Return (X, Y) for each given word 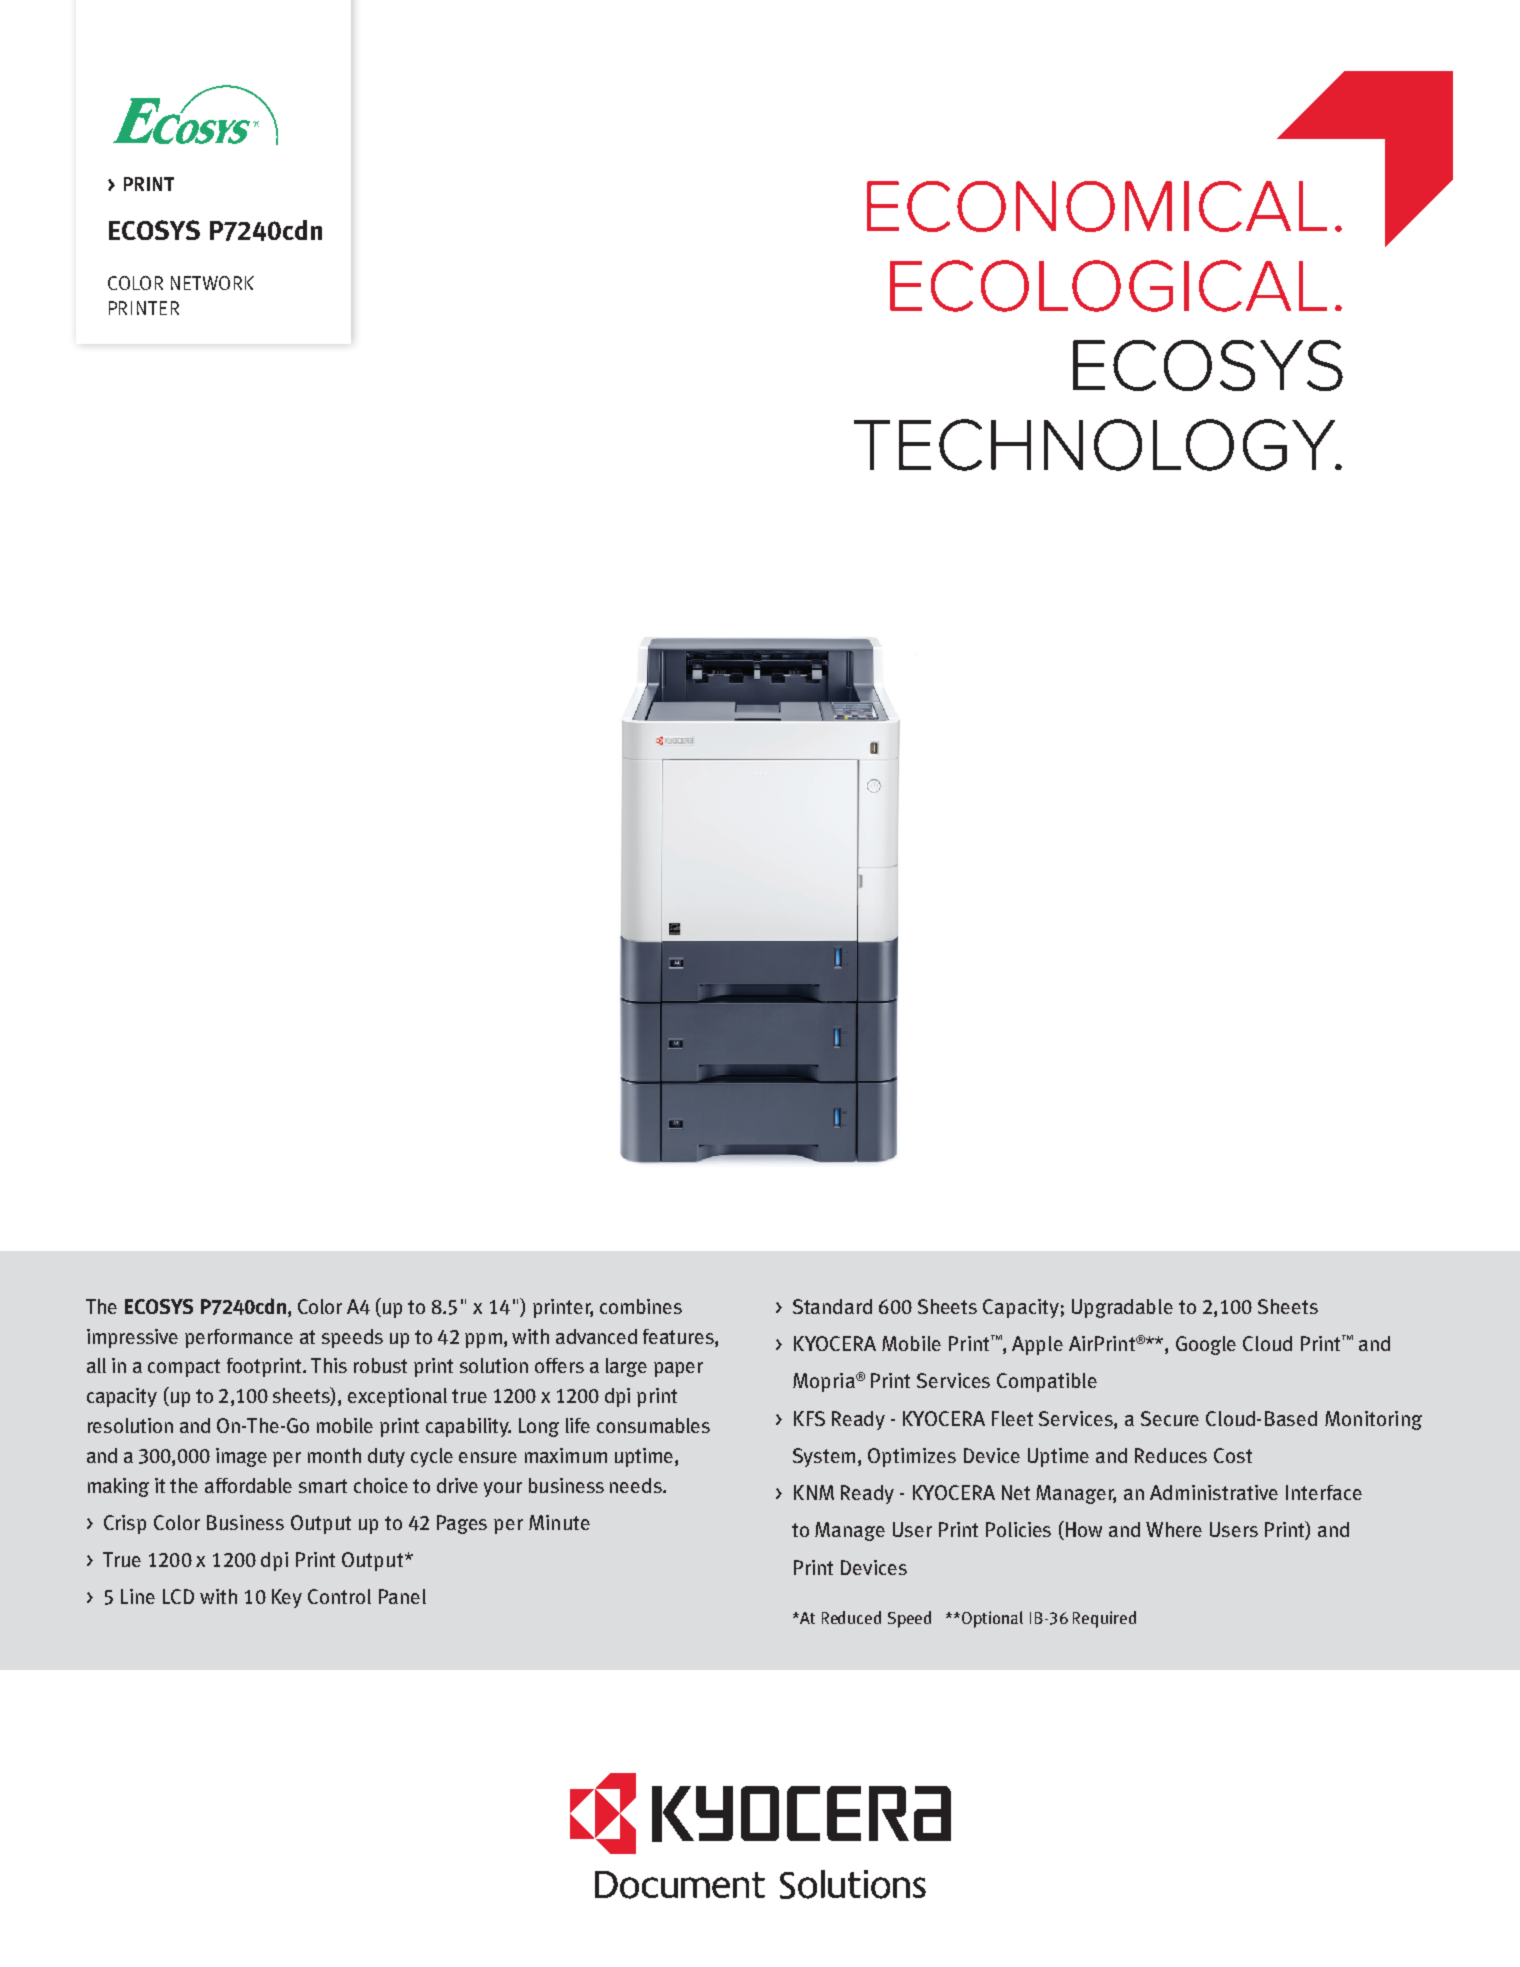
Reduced (851, 1617)
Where (1174, 1529)
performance (239, 1338)
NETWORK (212, 283)
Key (287, 1598)
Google (1206, 1345)
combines (641, 1306)
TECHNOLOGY (1096, 445)
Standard (832, 1306)
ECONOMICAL (1097, 206)
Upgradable (1122, 1308)
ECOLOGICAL (1108, 286)
